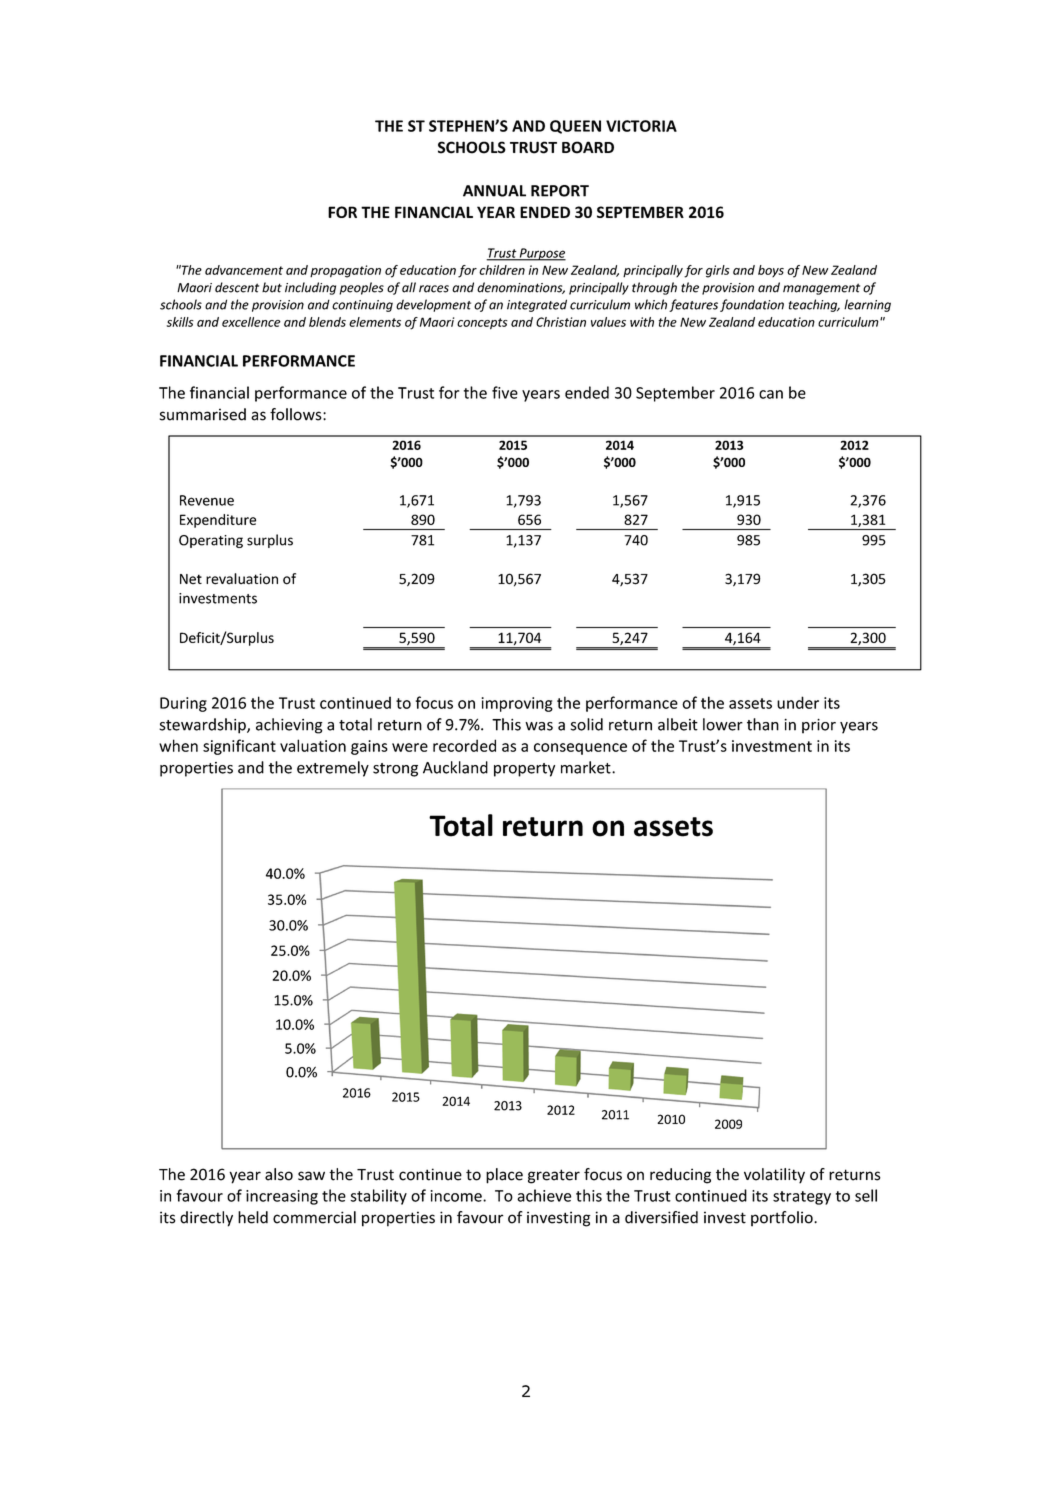 The width and height of the document is (1052, 1487). What do you see at coordinates (505, 392) in the document?
I see `five` at bounding box center [505, 392].
